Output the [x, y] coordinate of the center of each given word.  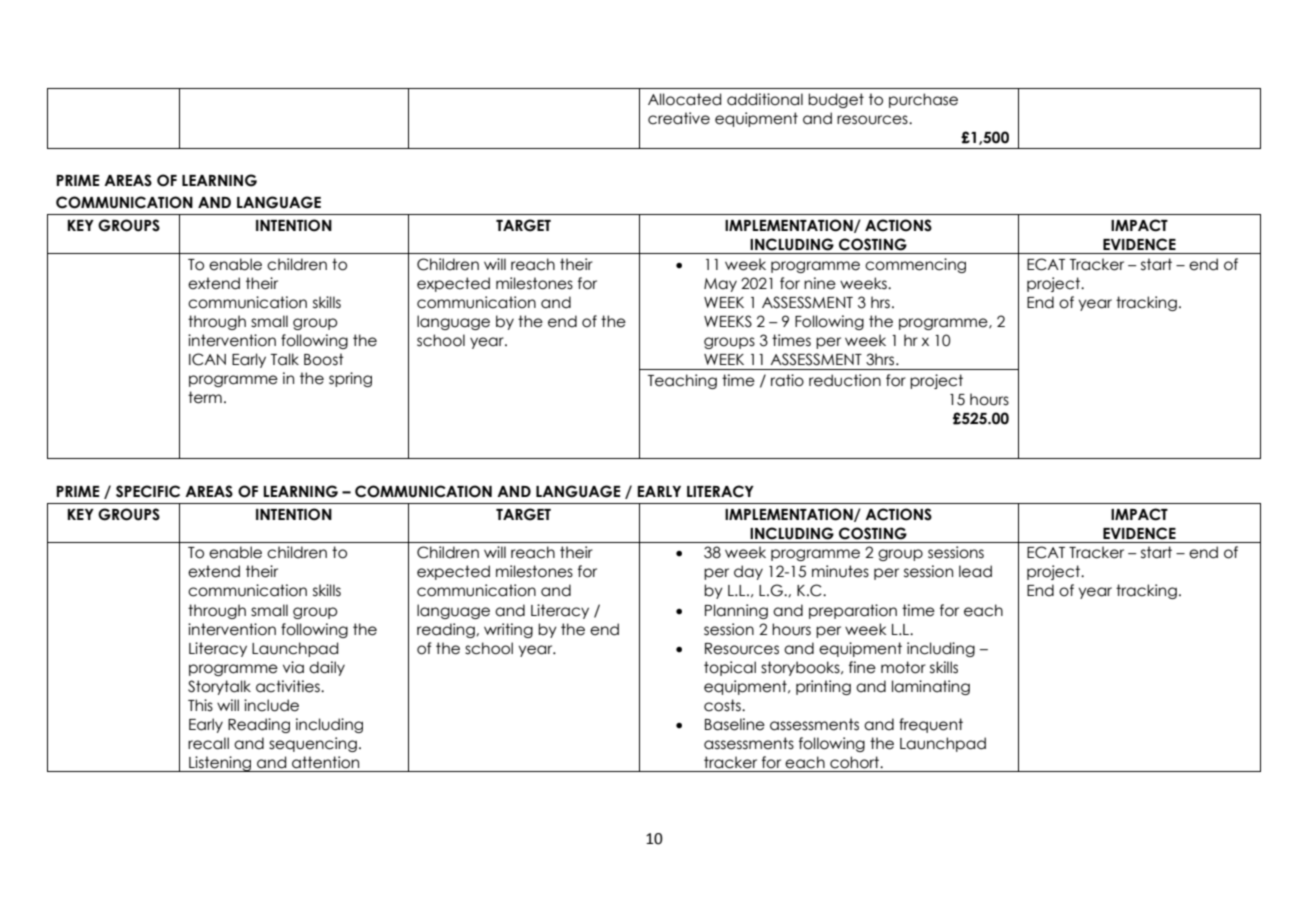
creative [679, 118]
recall [208, 743]
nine [820, 283]
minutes [840, 571]
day [748, 572]
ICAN [207, 359]
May [720, 285]
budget [836, 100]
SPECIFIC [148, 491]
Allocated [684, 99]
